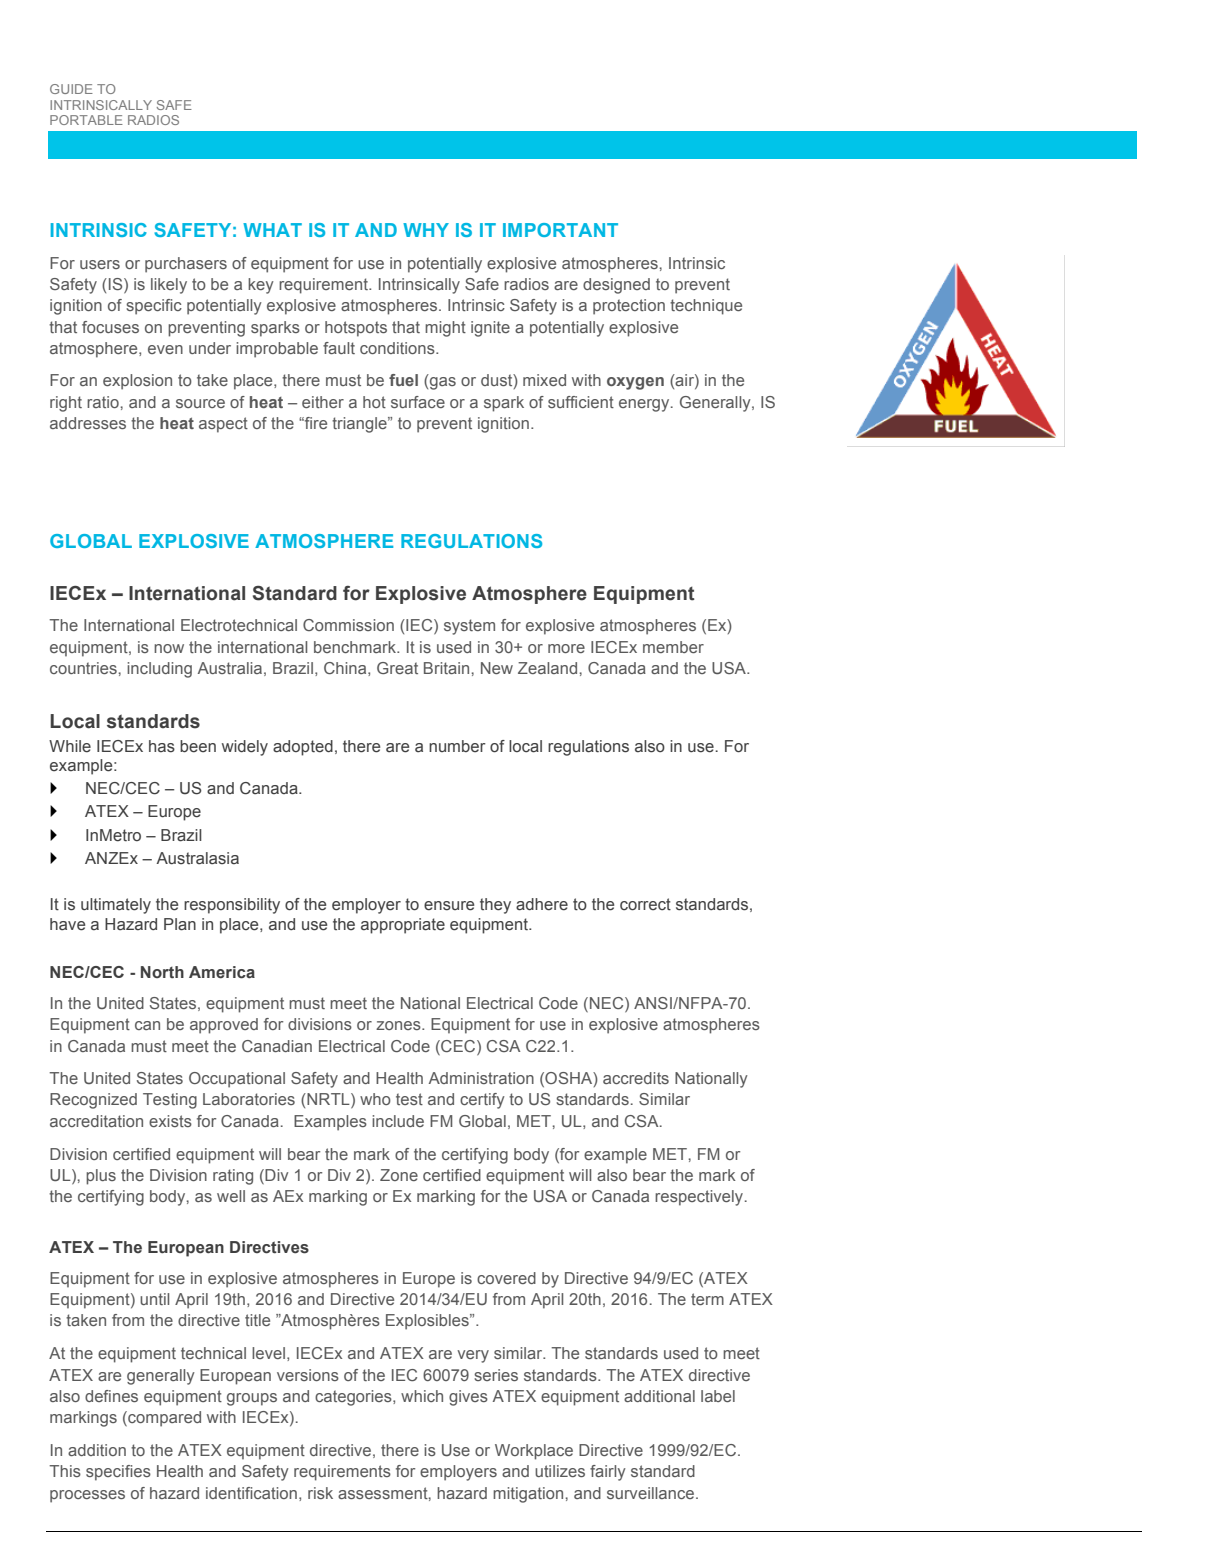 This image has width=1206, height=1561. I want to click on number, so click(457, 746).
